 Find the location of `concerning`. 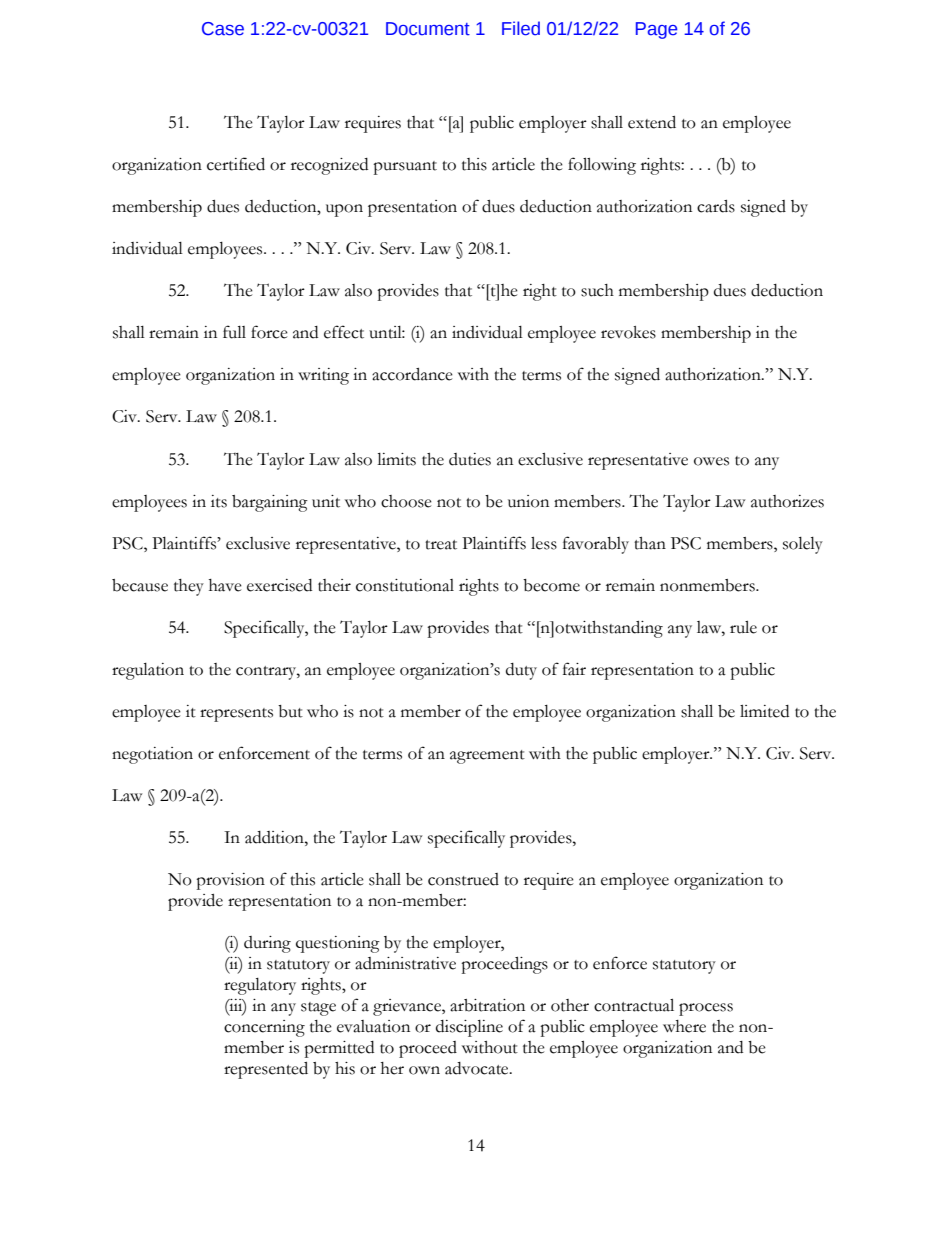

concerning is located at coordinates (264, 1028).
